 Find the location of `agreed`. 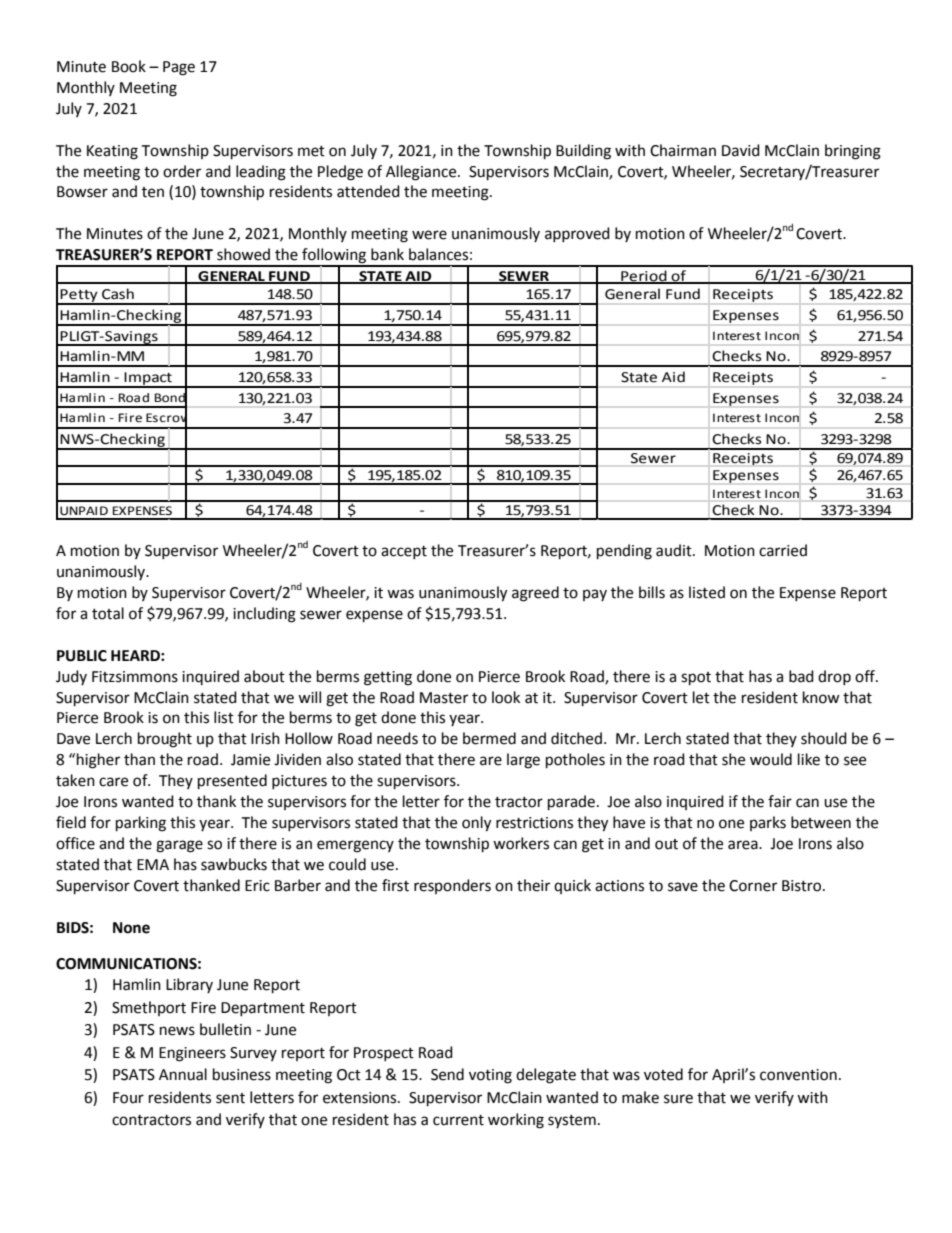

agreed is located at coordinates (535, 594).
